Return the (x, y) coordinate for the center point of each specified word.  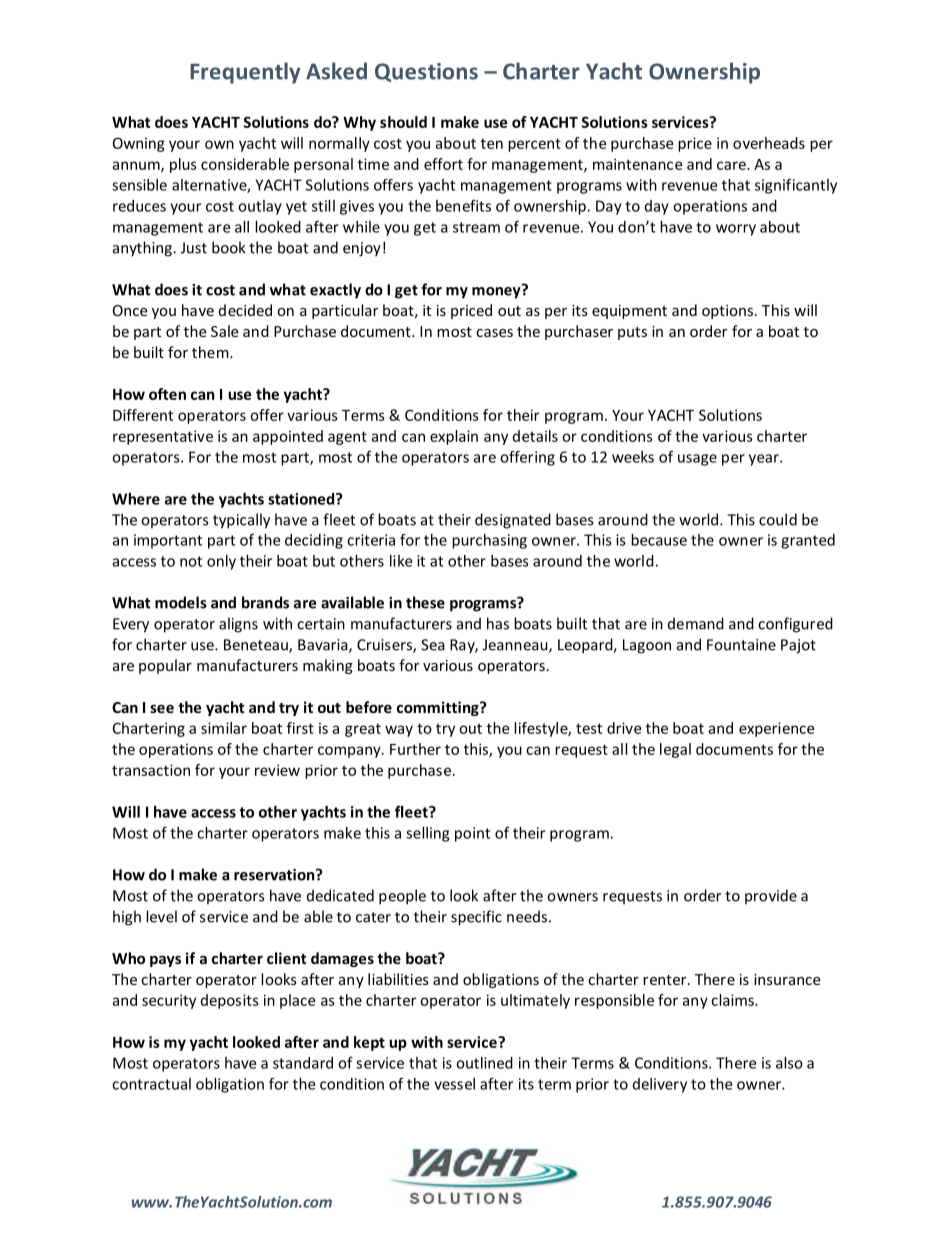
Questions (426, 72)
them (211, 352)
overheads (769, 143)
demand (696, 623)
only (221, 562)
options (727, 312)
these (425, 602)
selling (427, 834)
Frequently (245, 73)
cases (494, 333)
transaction (151, 770)
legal (675, 750)
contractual (151, 1084)
